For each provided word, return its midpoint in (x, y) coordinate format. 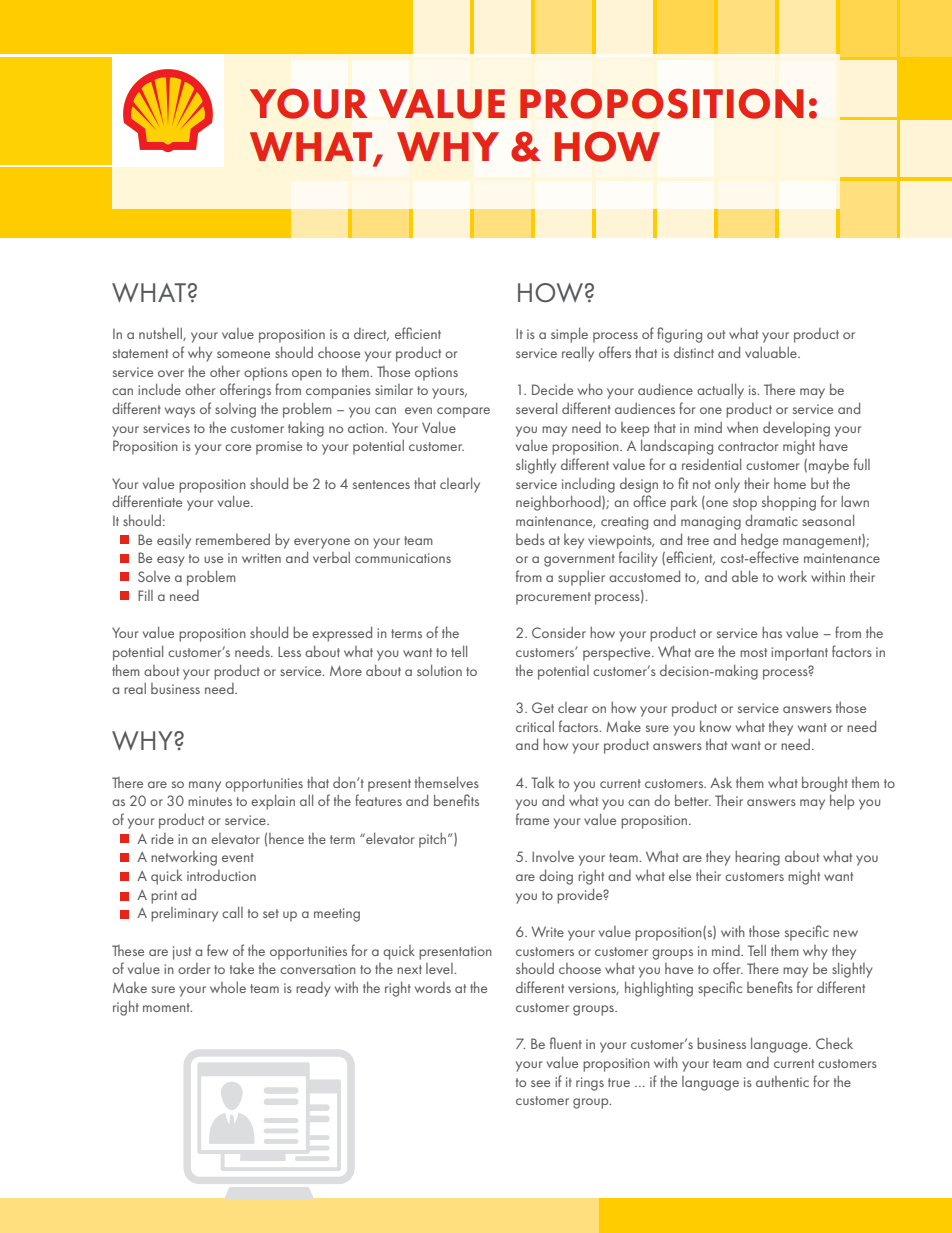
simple (569, 335)
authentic (782, 1081)
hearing (757, 858)
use (213, 559)
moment (167, 1007)
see (540, 1083)
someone (243, 354)
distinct (694, 352)
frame (532, 819)
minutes (210, 801)
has (772, 632)
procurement (553, 598)
